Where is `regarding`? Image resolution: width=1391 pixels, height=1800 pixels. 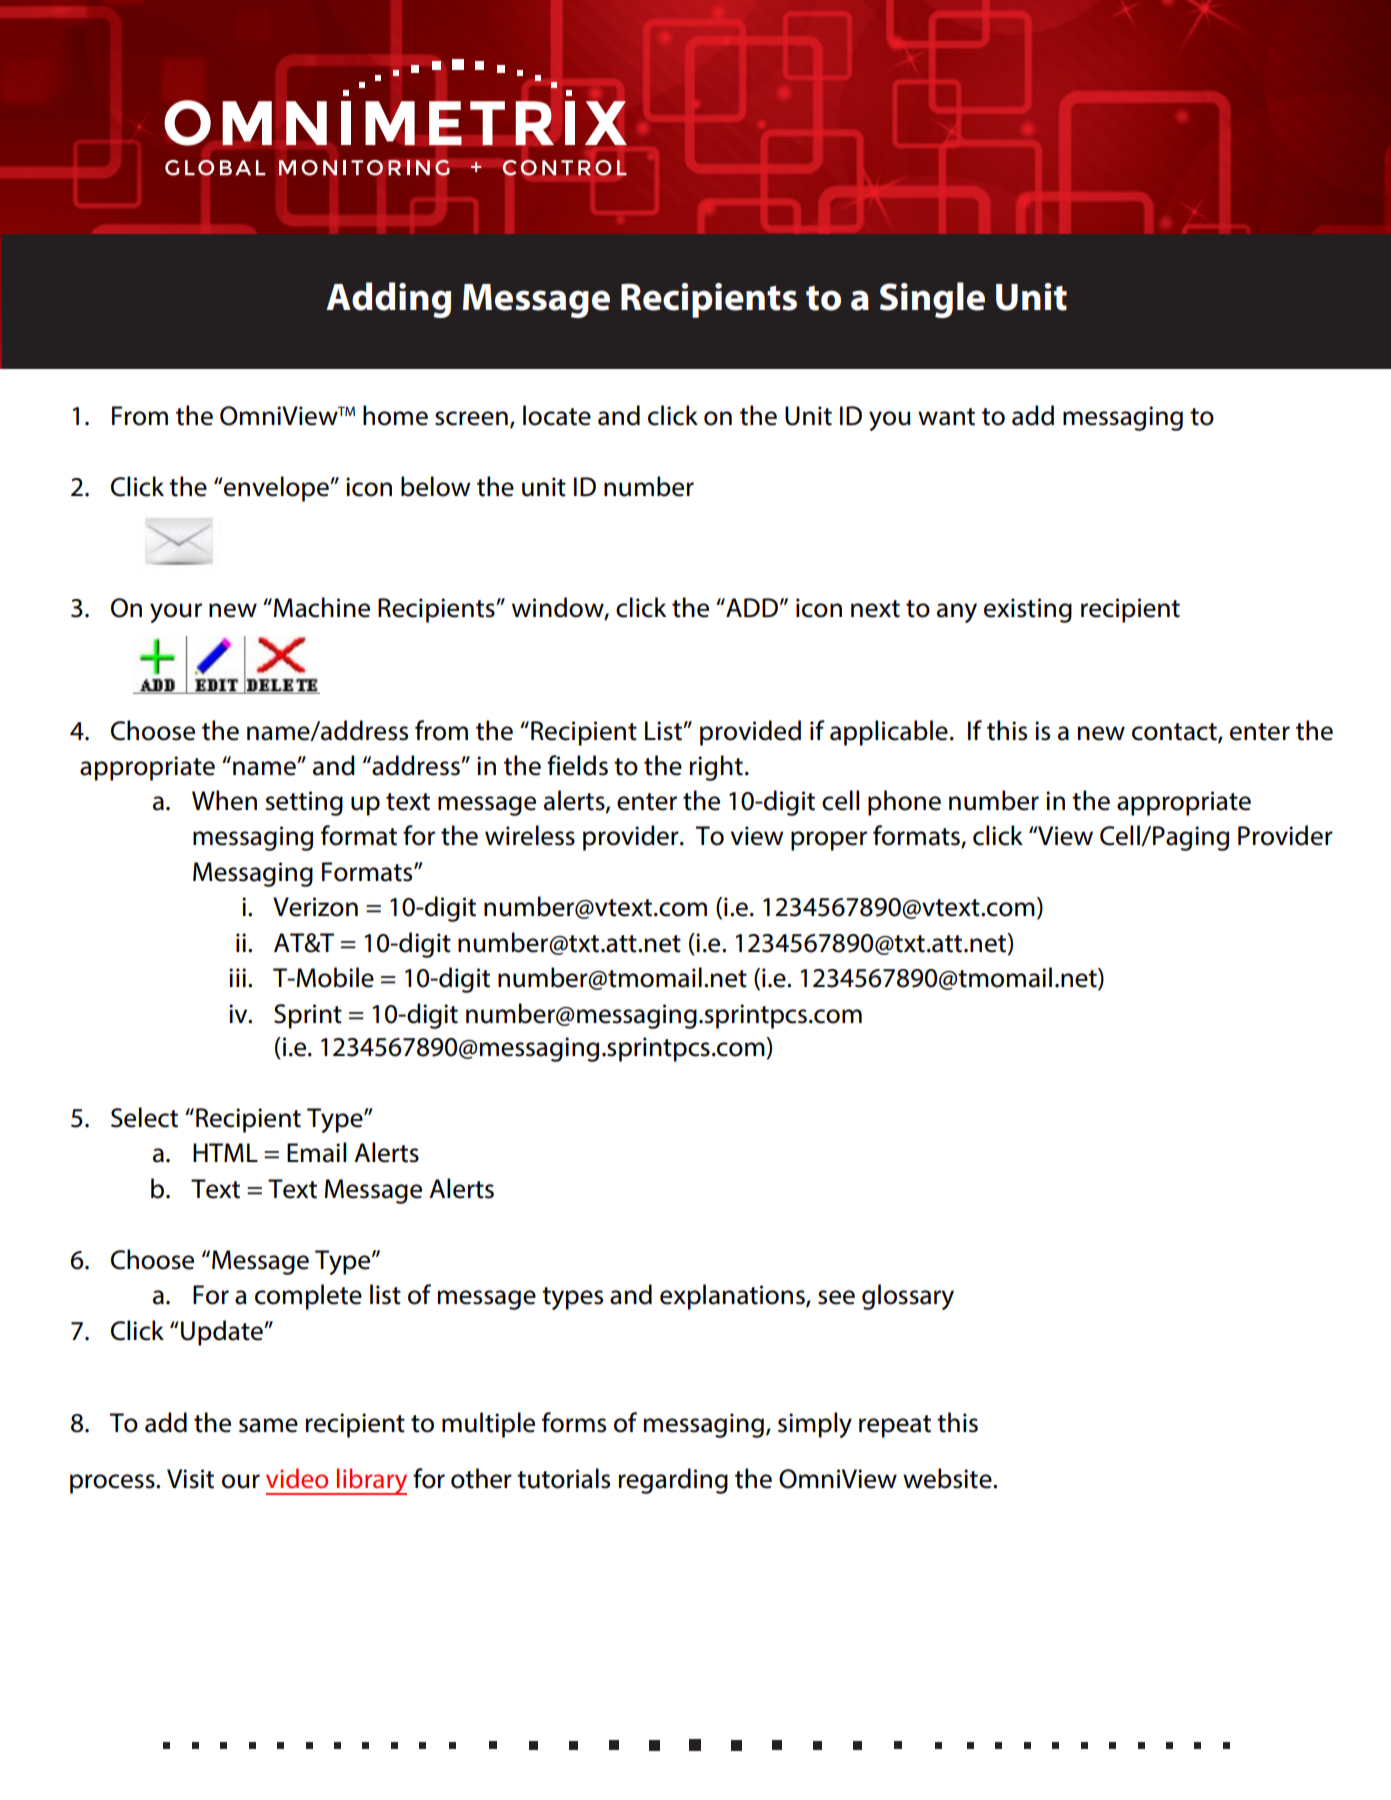 regarding is located at coordinates (673, 1481).
